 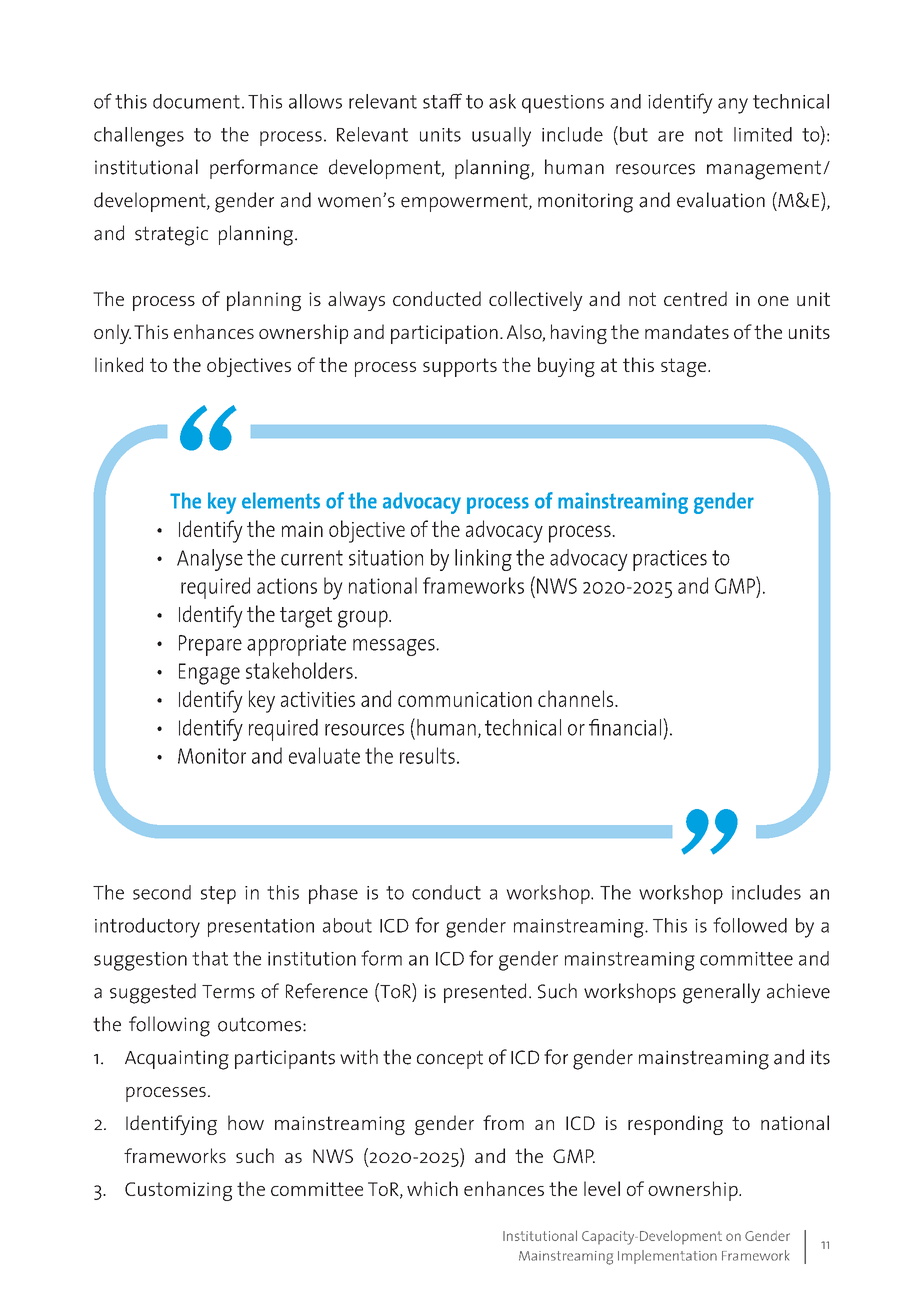 What do you see at coordinates (196, 101) in the screenshot?
I see `document` at bounding box center [196, 101].
